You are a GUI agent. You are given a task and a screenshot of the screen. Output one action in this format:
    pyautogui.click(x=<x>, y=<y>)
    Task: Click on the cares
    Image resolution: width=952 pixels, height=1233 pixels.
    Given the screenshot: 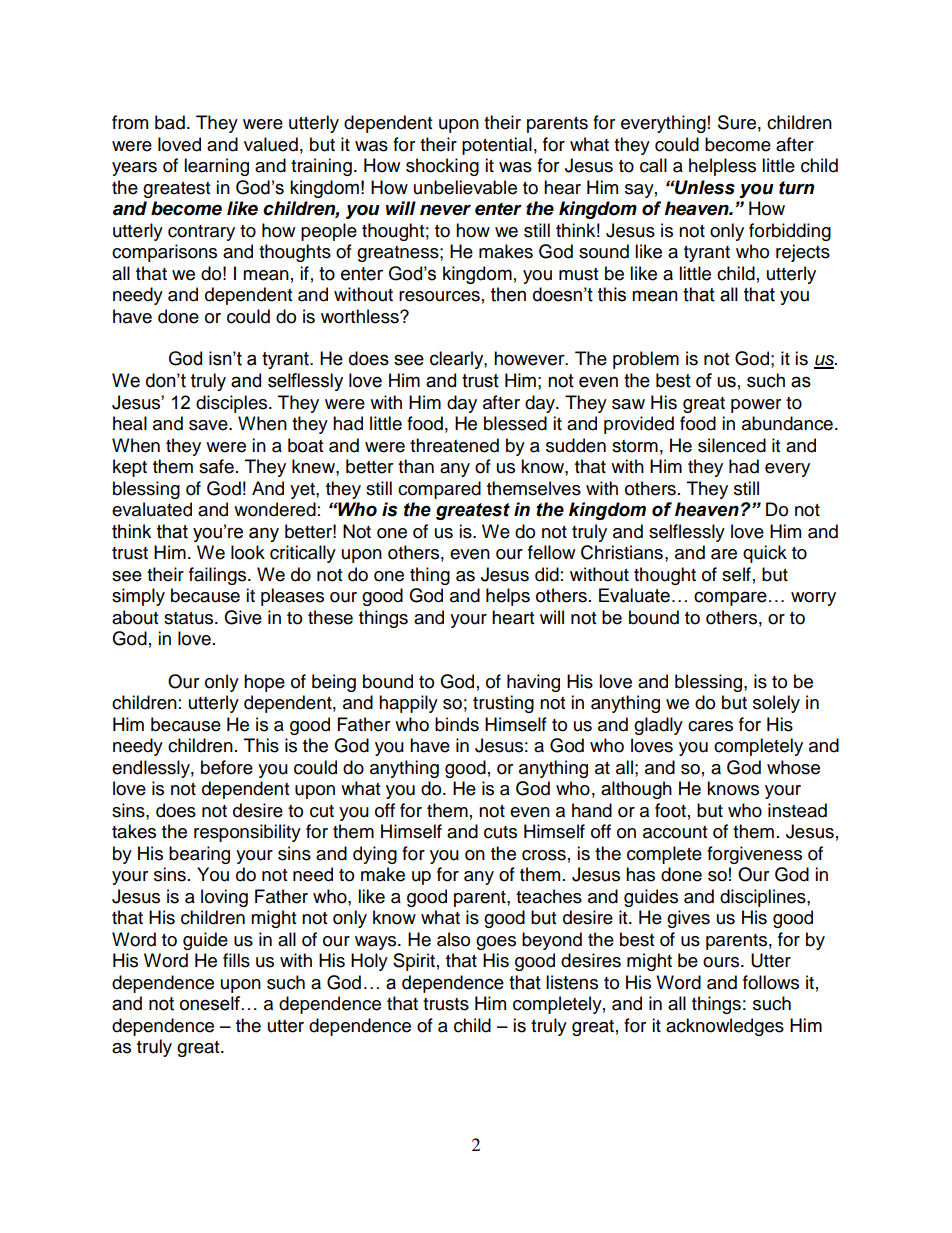 What is the action you would take?
    pyautogui.click(x=710, y=726)
